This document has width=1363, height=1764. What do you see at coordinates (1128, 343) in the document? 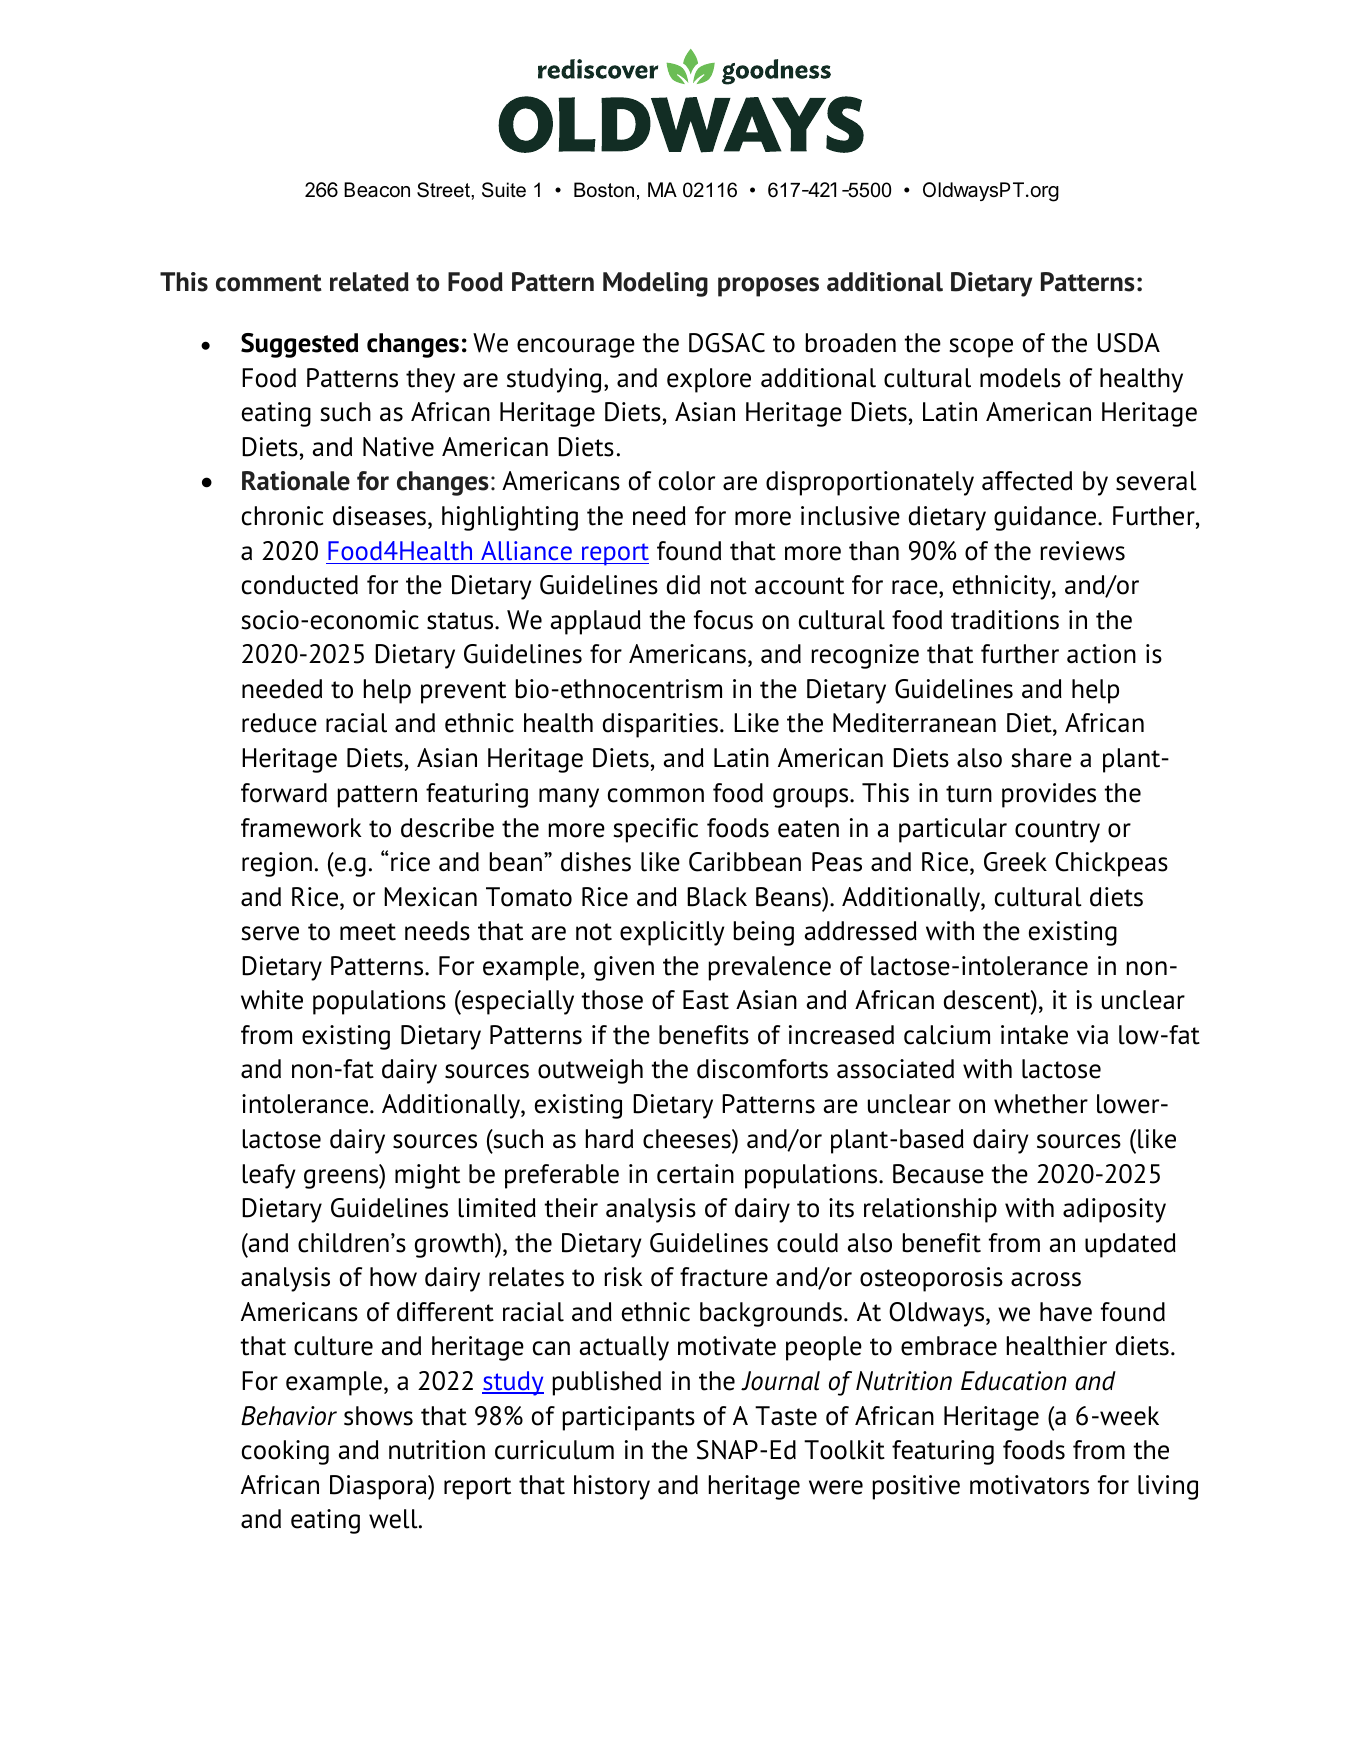
I see `USDA` at bounding box center [1128, 343].
